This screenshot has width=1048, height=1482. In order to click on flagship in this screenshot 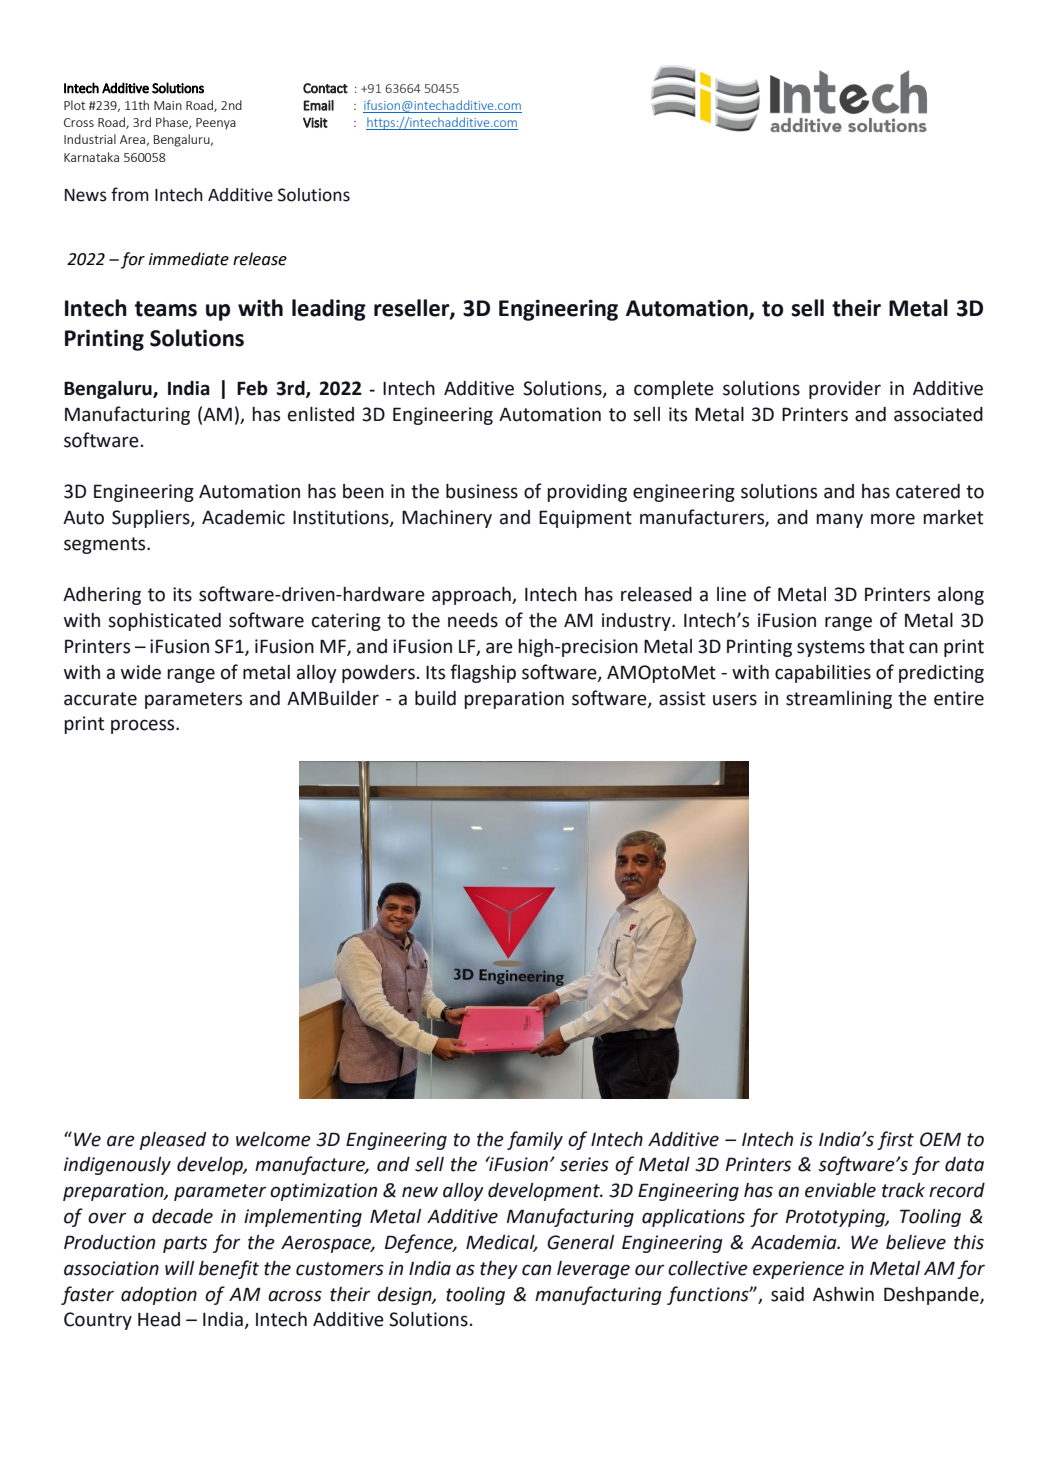, I will do `click(483, 673)`.
